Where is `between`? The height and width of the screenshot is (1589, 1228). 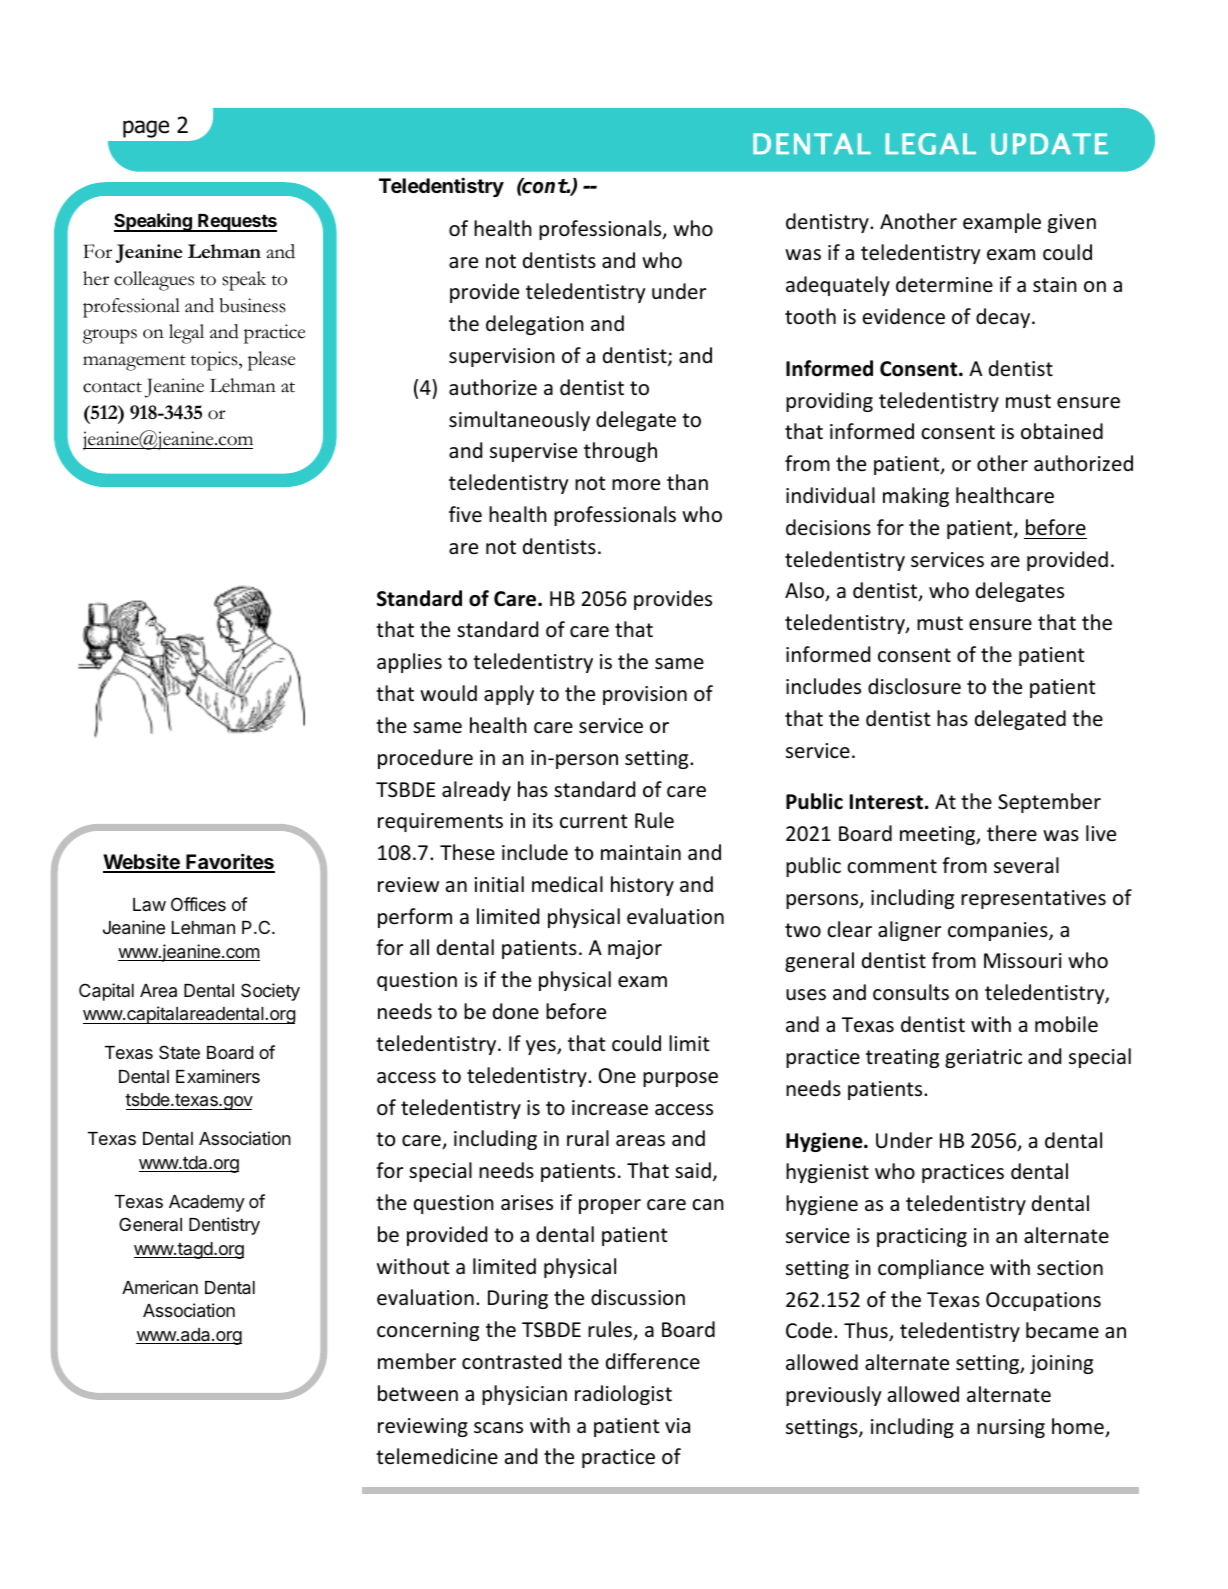 between is located at coordinates (418, 1393).
